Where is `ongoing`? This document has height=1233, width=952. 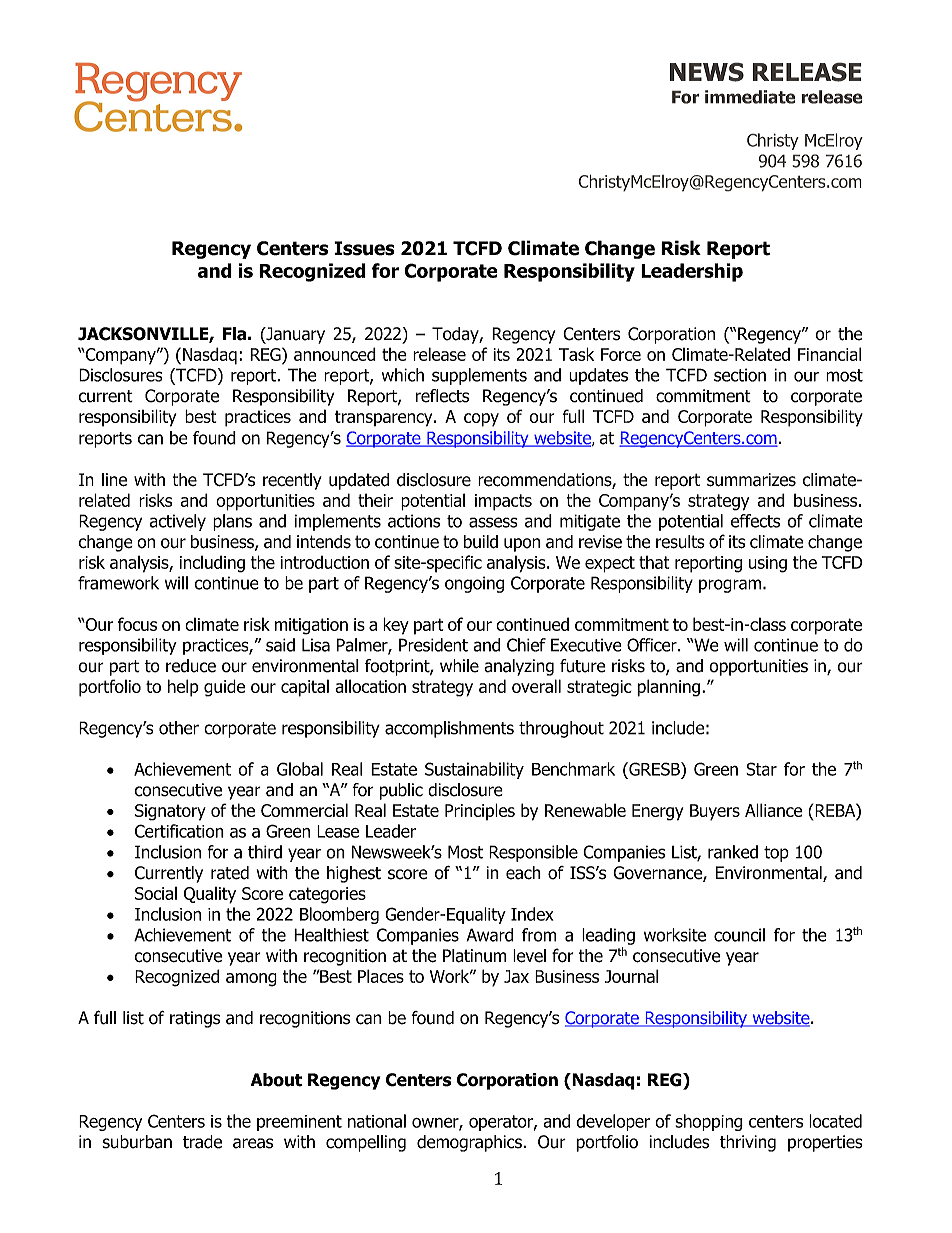 ongoing is located at coordinates (474, 584).
